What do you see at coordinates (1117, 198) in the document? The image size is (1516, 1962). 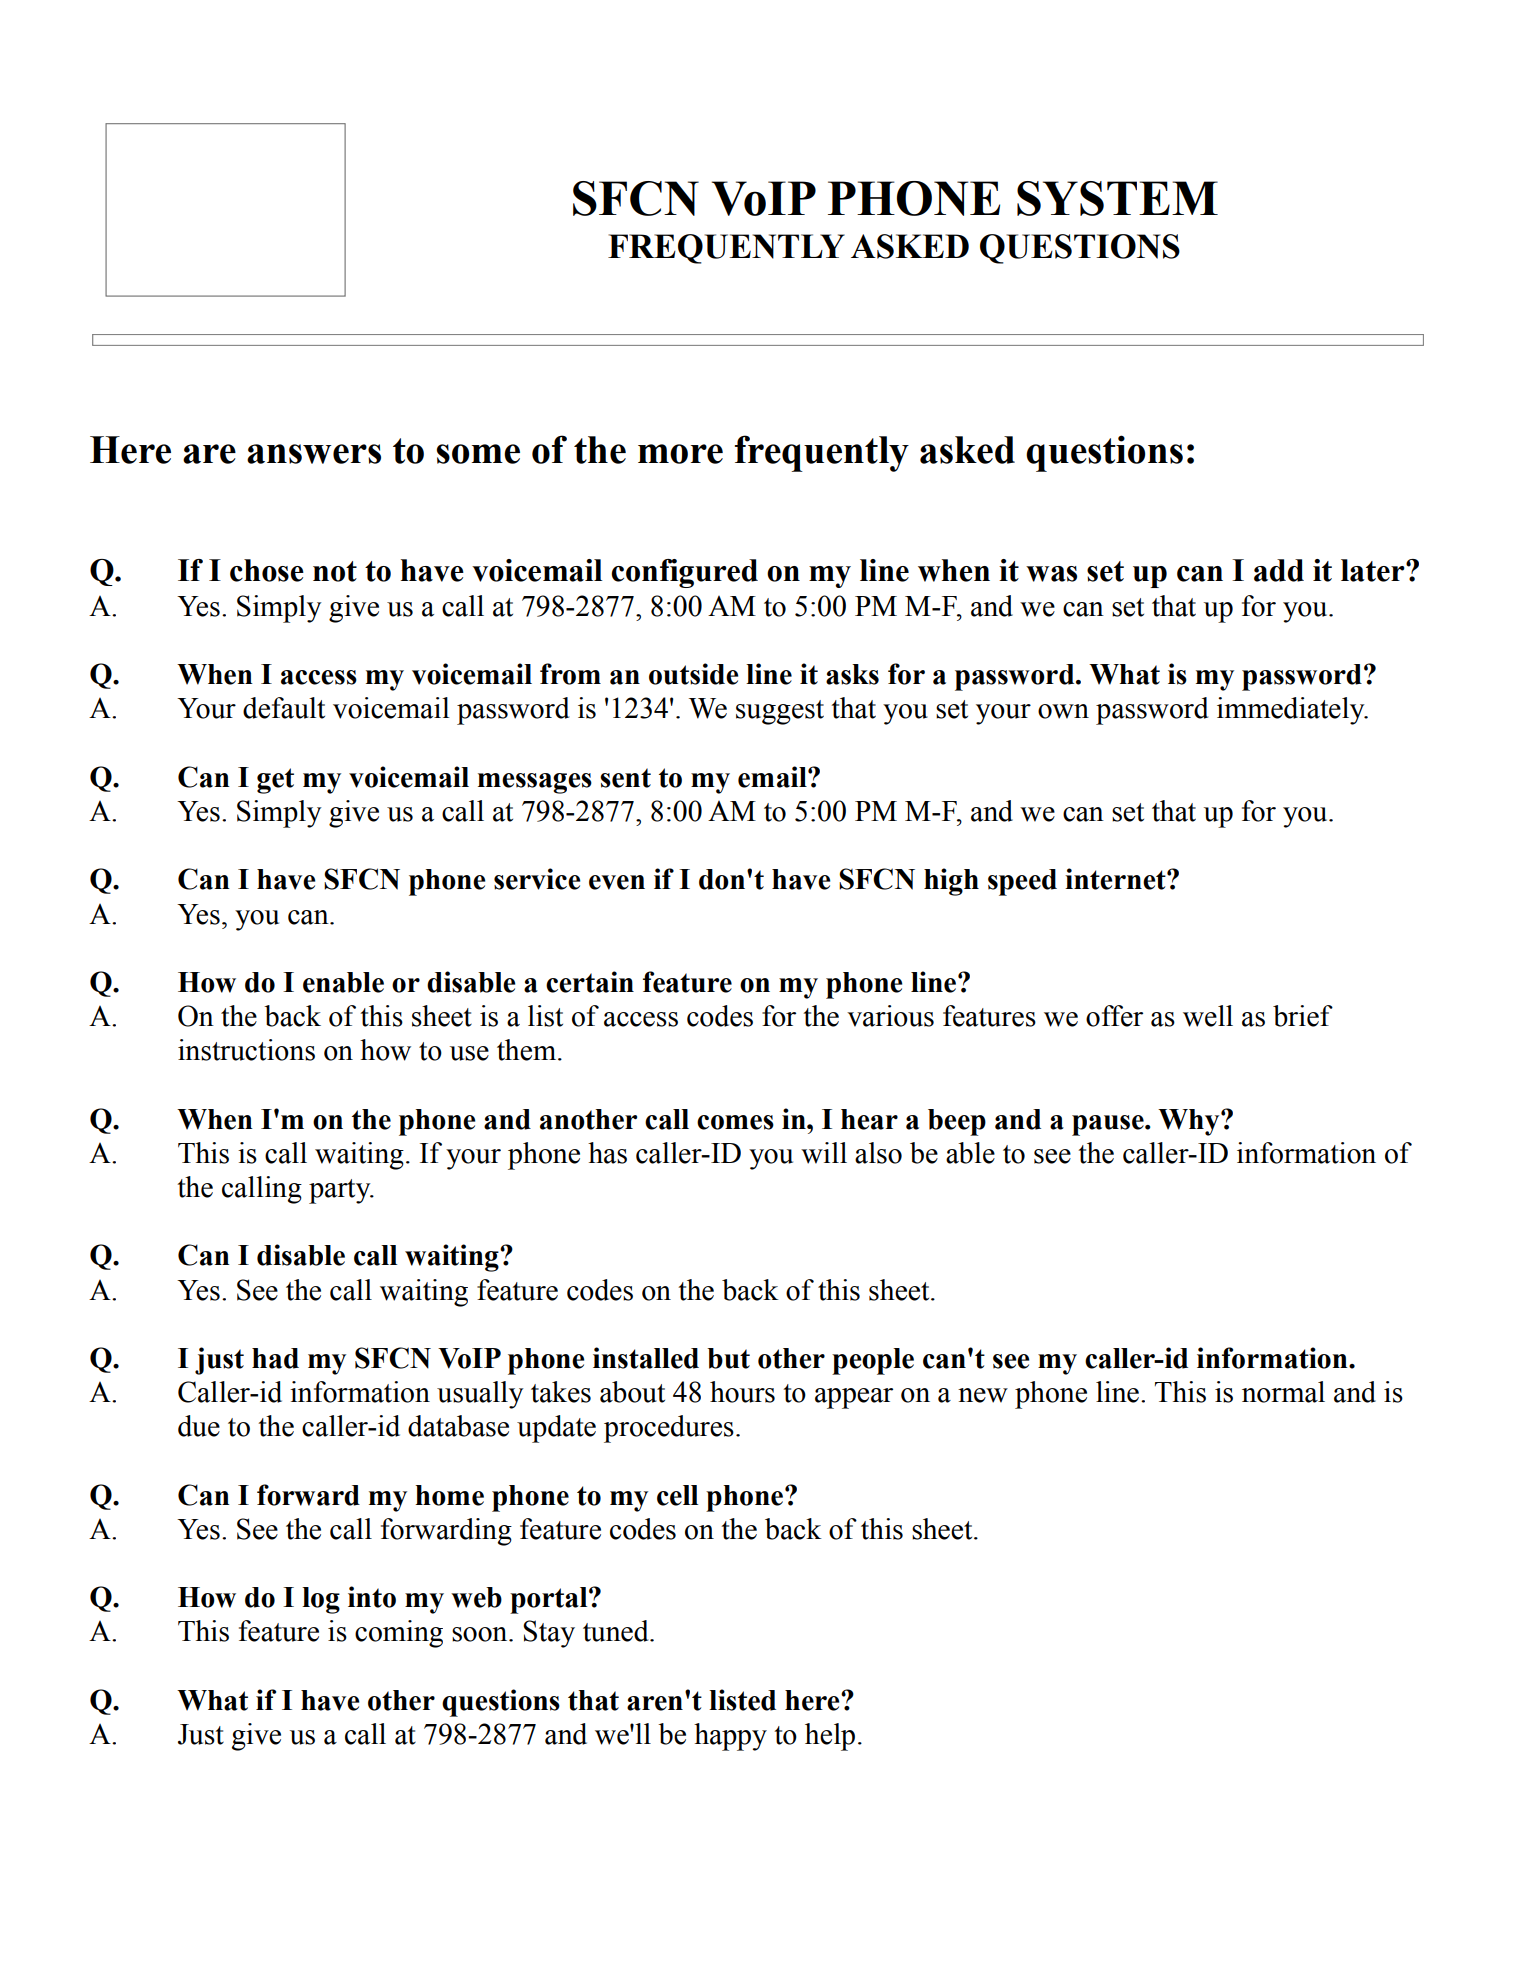 I see `SYSTEM` at bounding box center [1117, 198].
